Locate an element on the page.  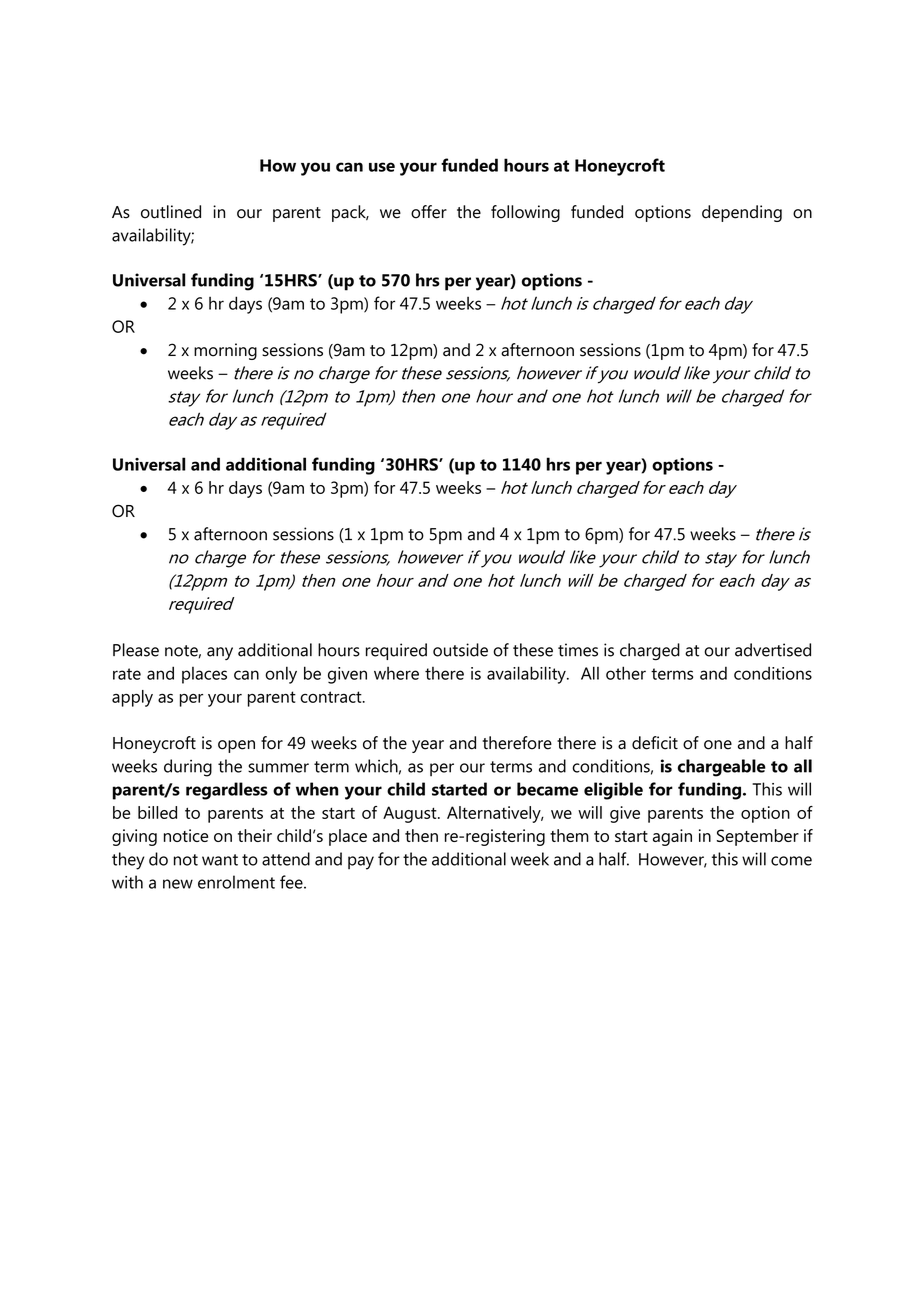
want is located at coordinates (220, 860).
